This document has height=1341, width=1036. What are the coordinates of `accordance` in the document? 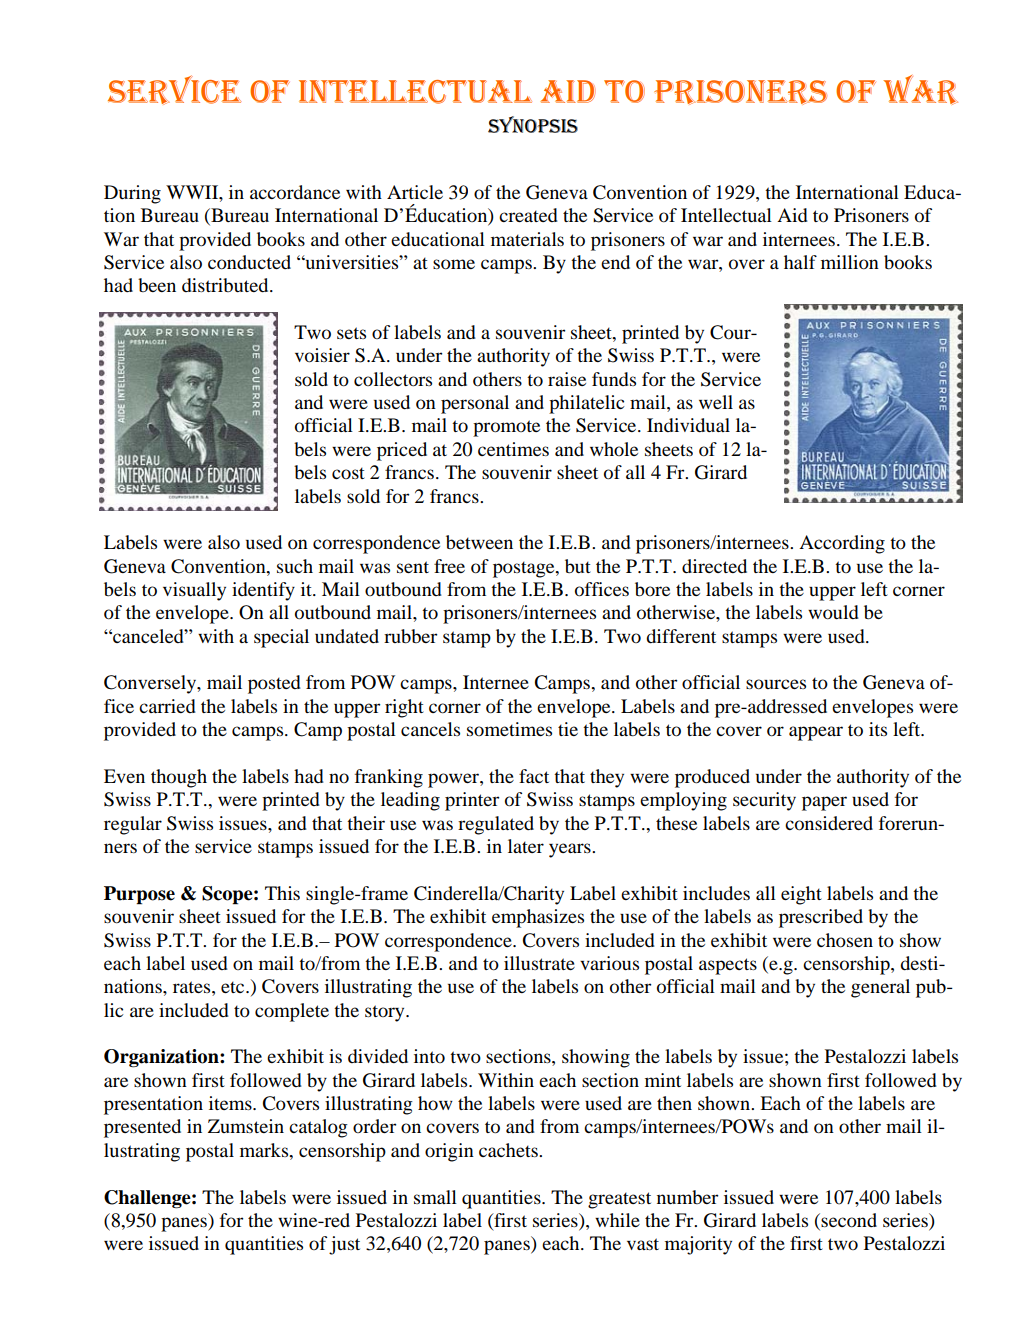 It's located at (295, 192).
